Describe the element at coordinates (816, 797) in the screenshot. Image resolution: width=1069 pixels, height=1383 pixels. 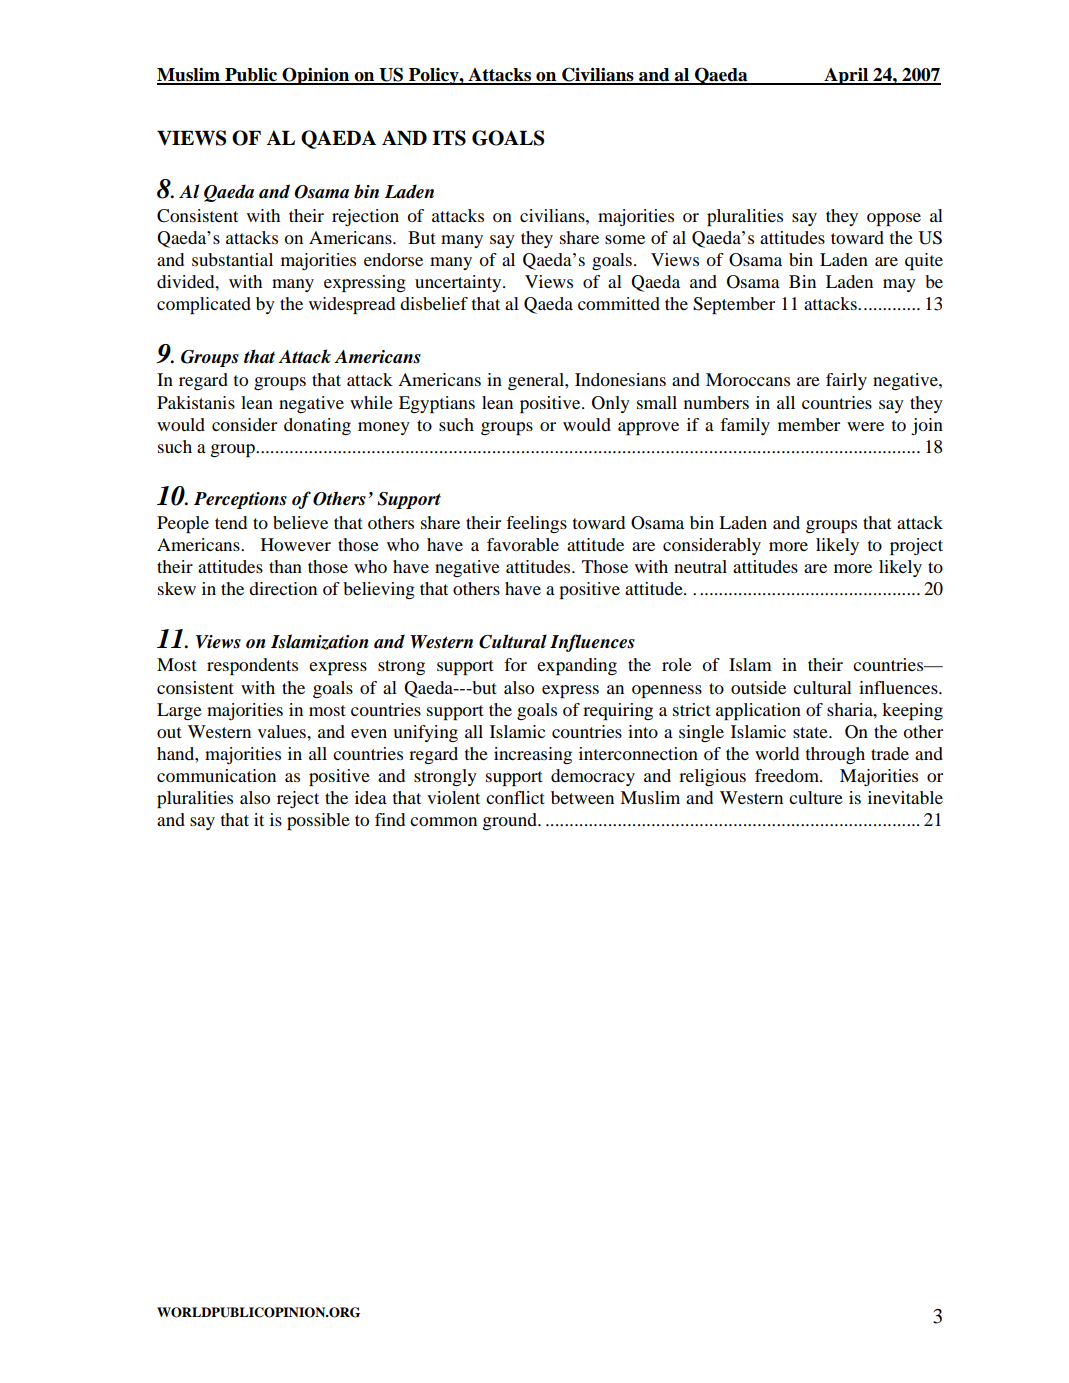
I see `culture` at that location.
